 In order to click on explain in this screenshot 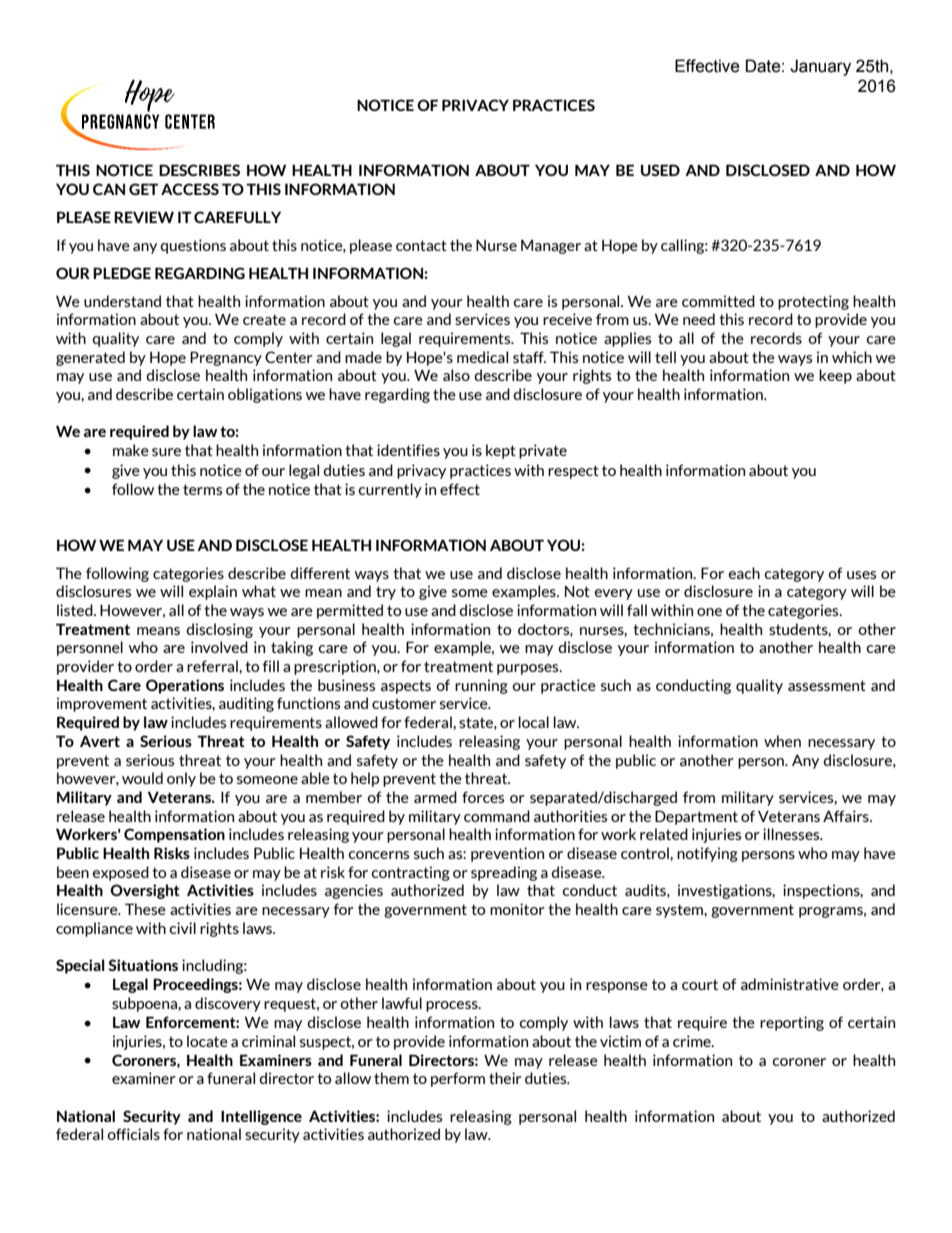, I will do `click(213, 592)`.
